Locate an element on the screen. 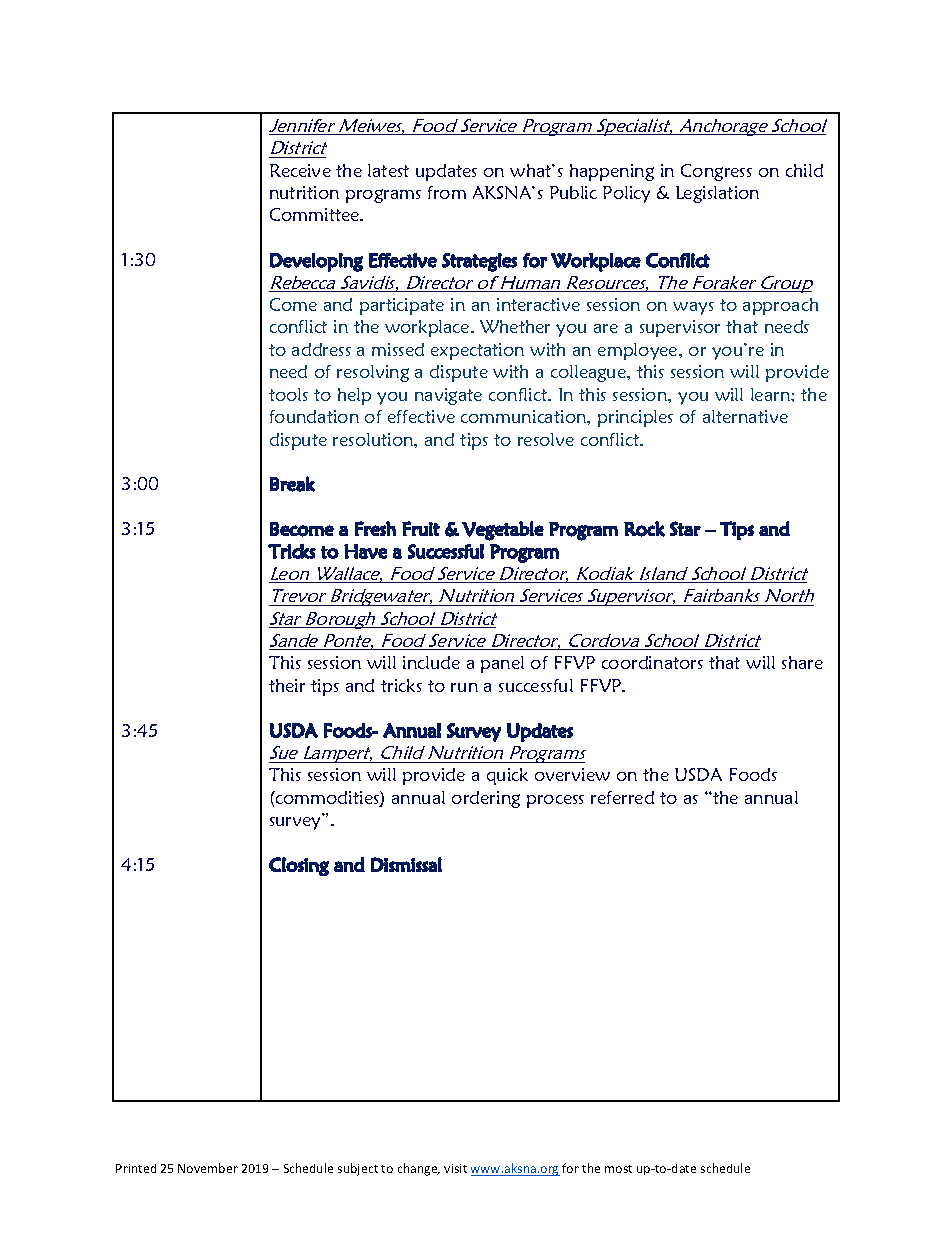  Legislation is located at coordinates (717, 194).
